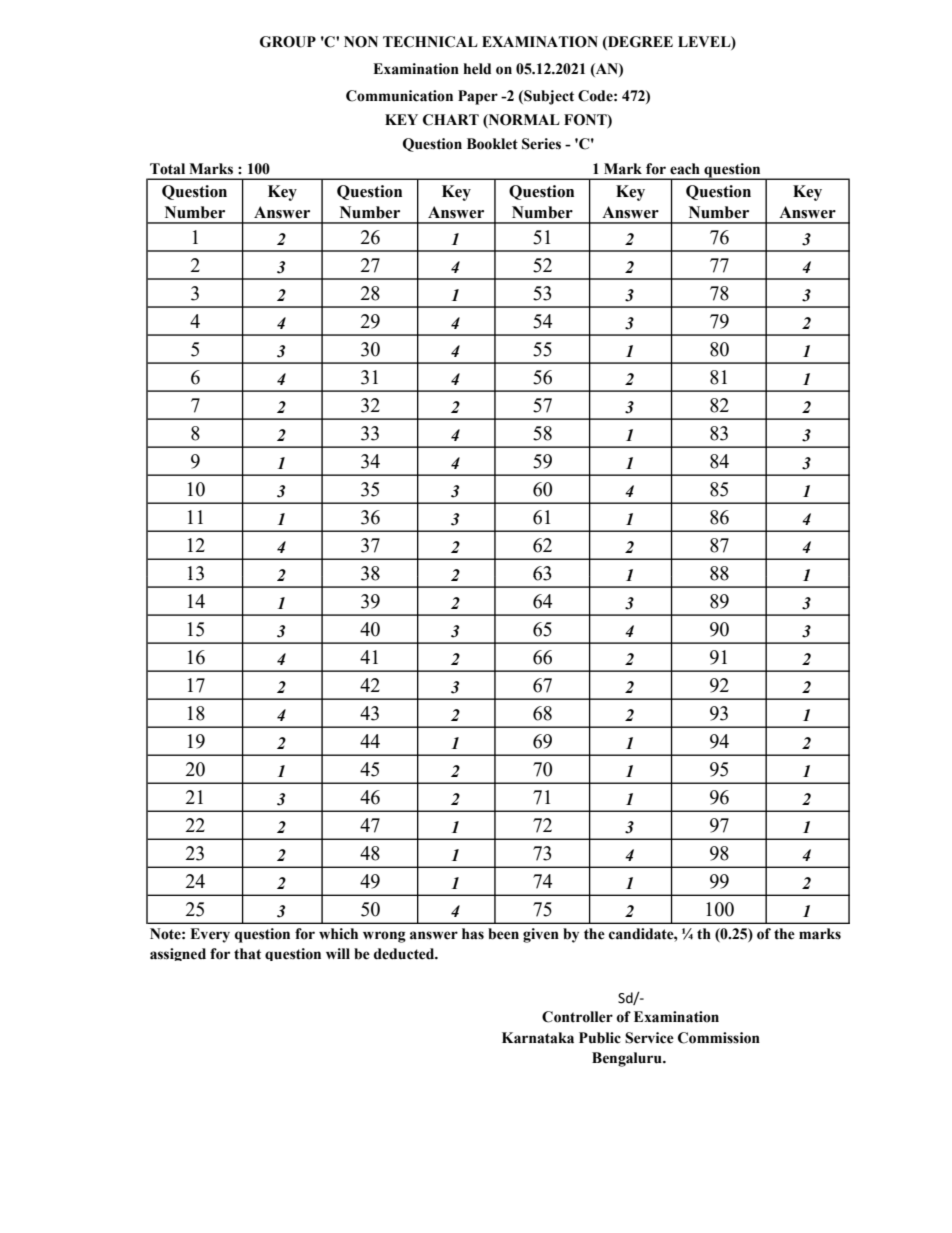 The image size is (952, 1233). Describe the element at coordinates (649, 1038) in the page. I see `Service` at that location.
